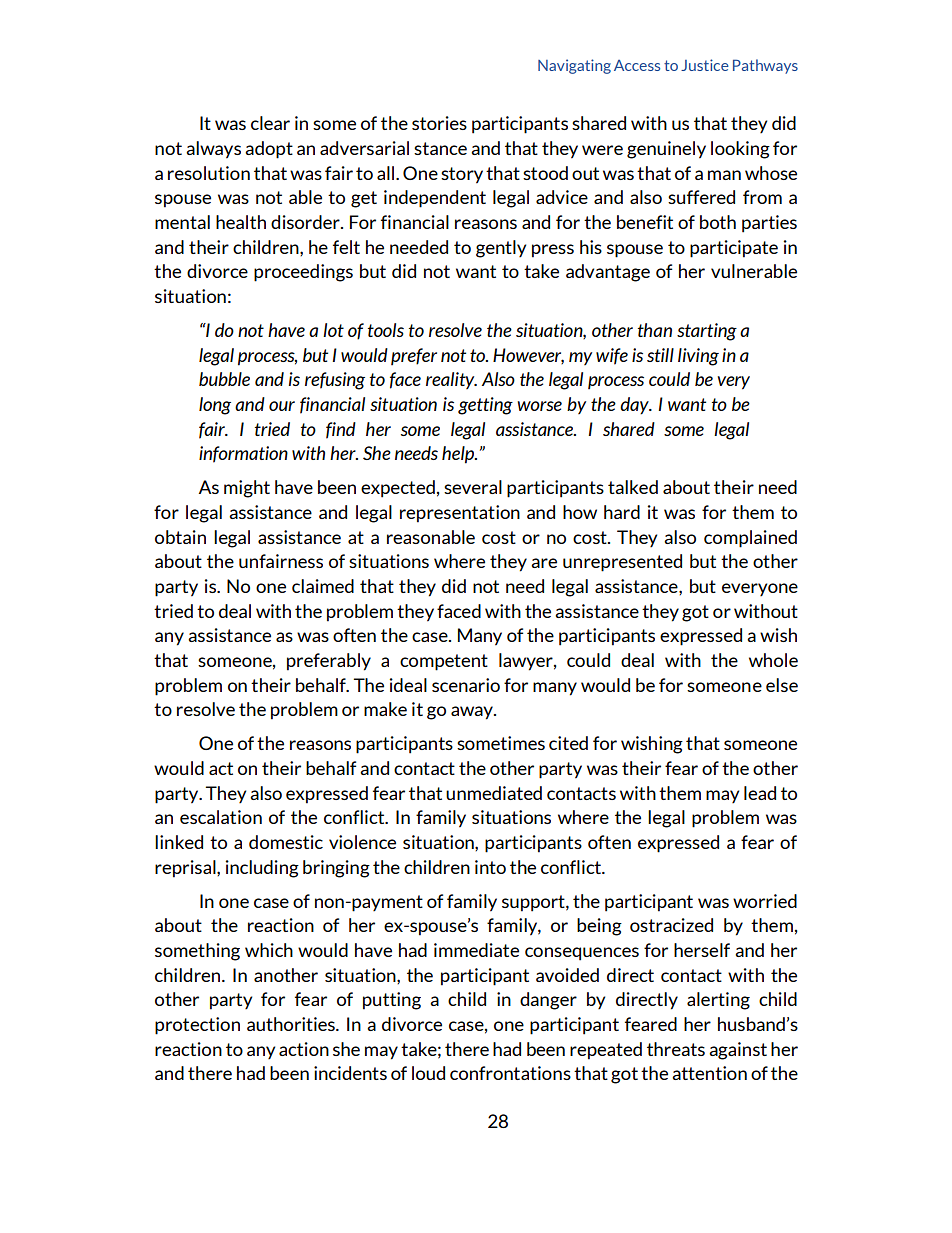 Image resolution: width=952 pixels, height=1233 pixels. Describe the element at coordinates (485, 406) in the screenshot. I see `getting` at that location.
